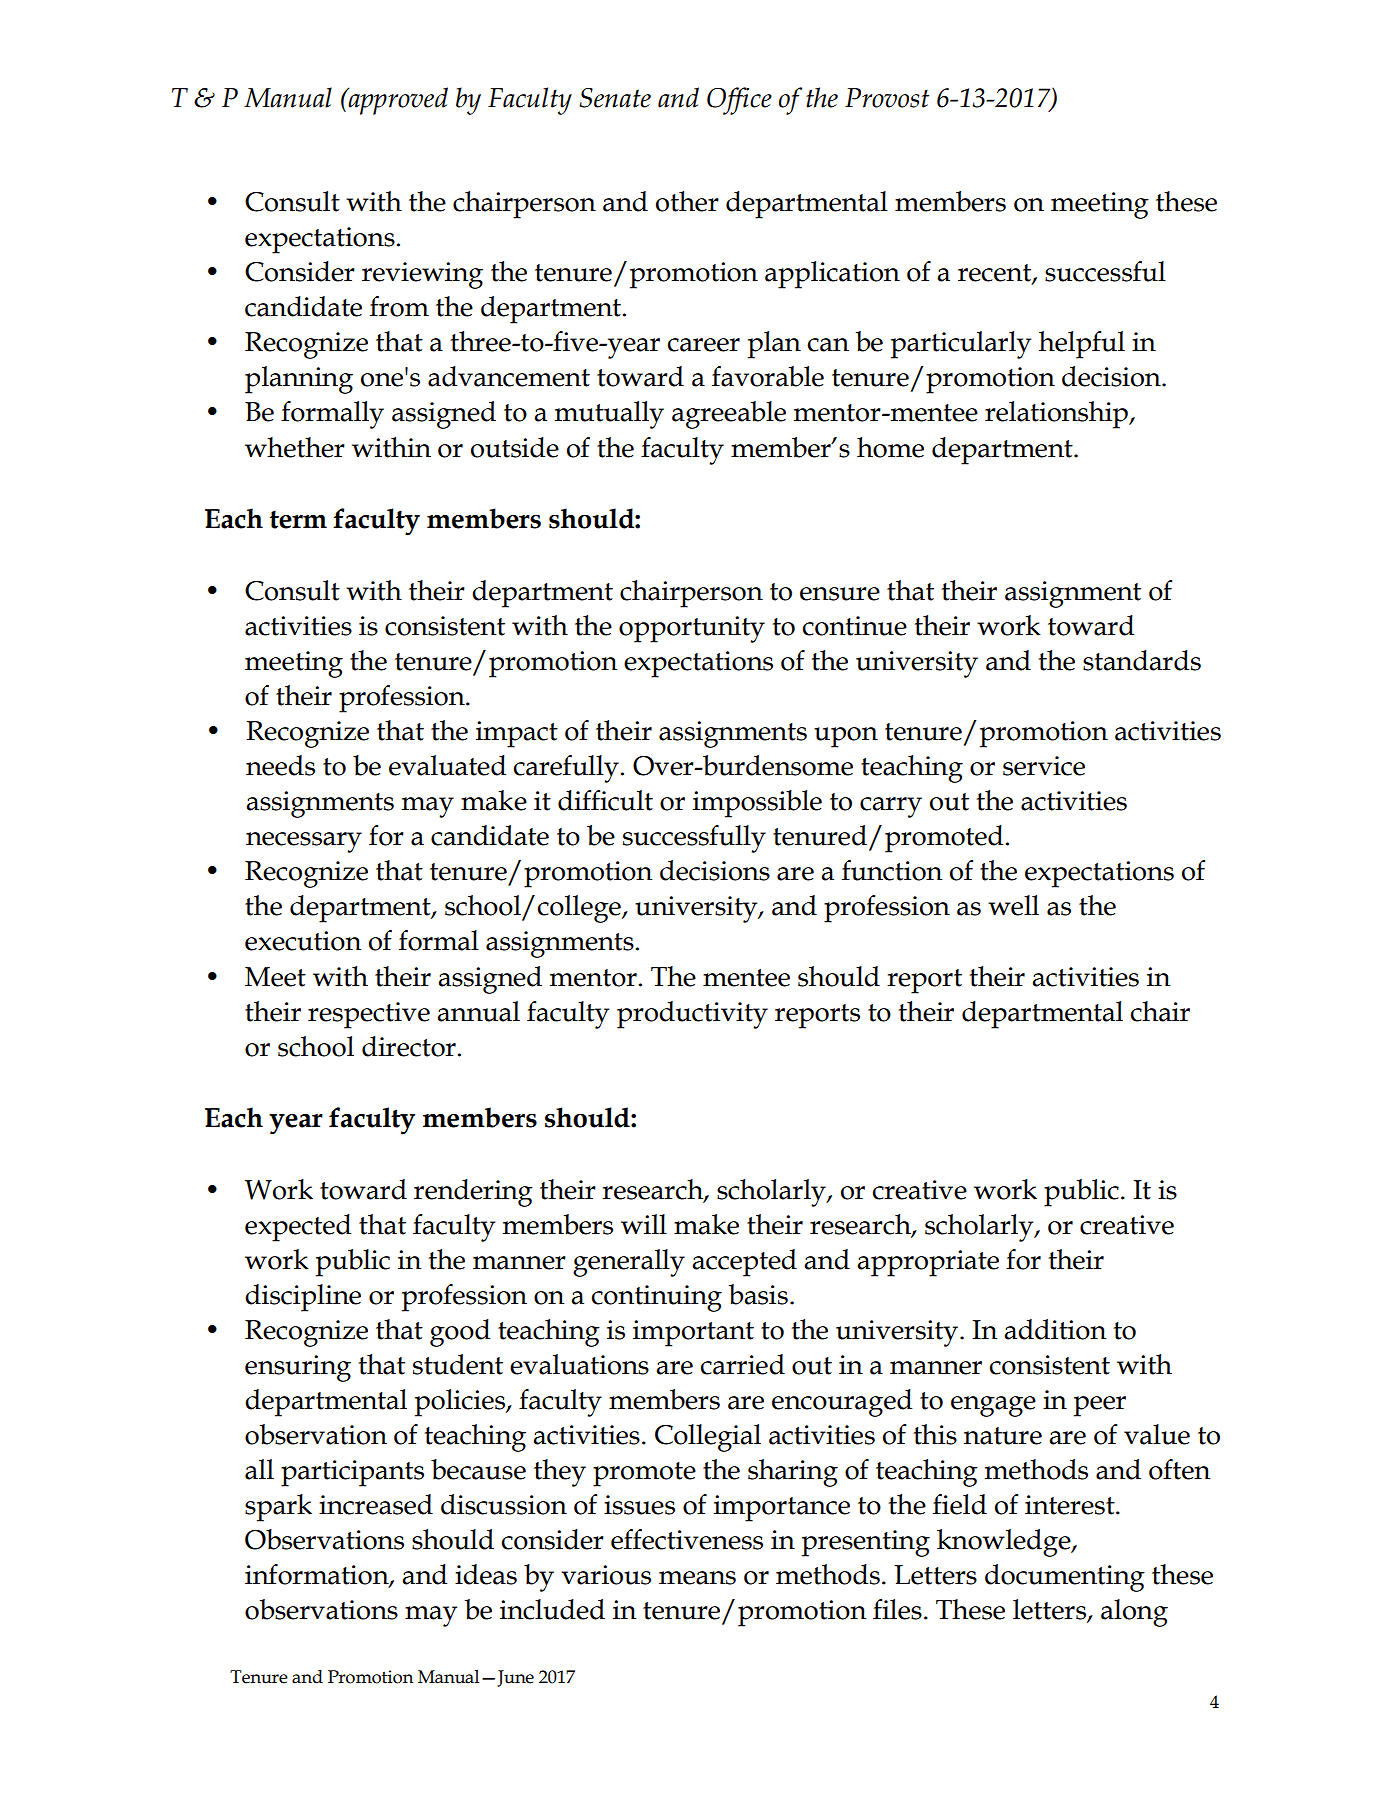  I want to click on Provost, so click(887, 98).
